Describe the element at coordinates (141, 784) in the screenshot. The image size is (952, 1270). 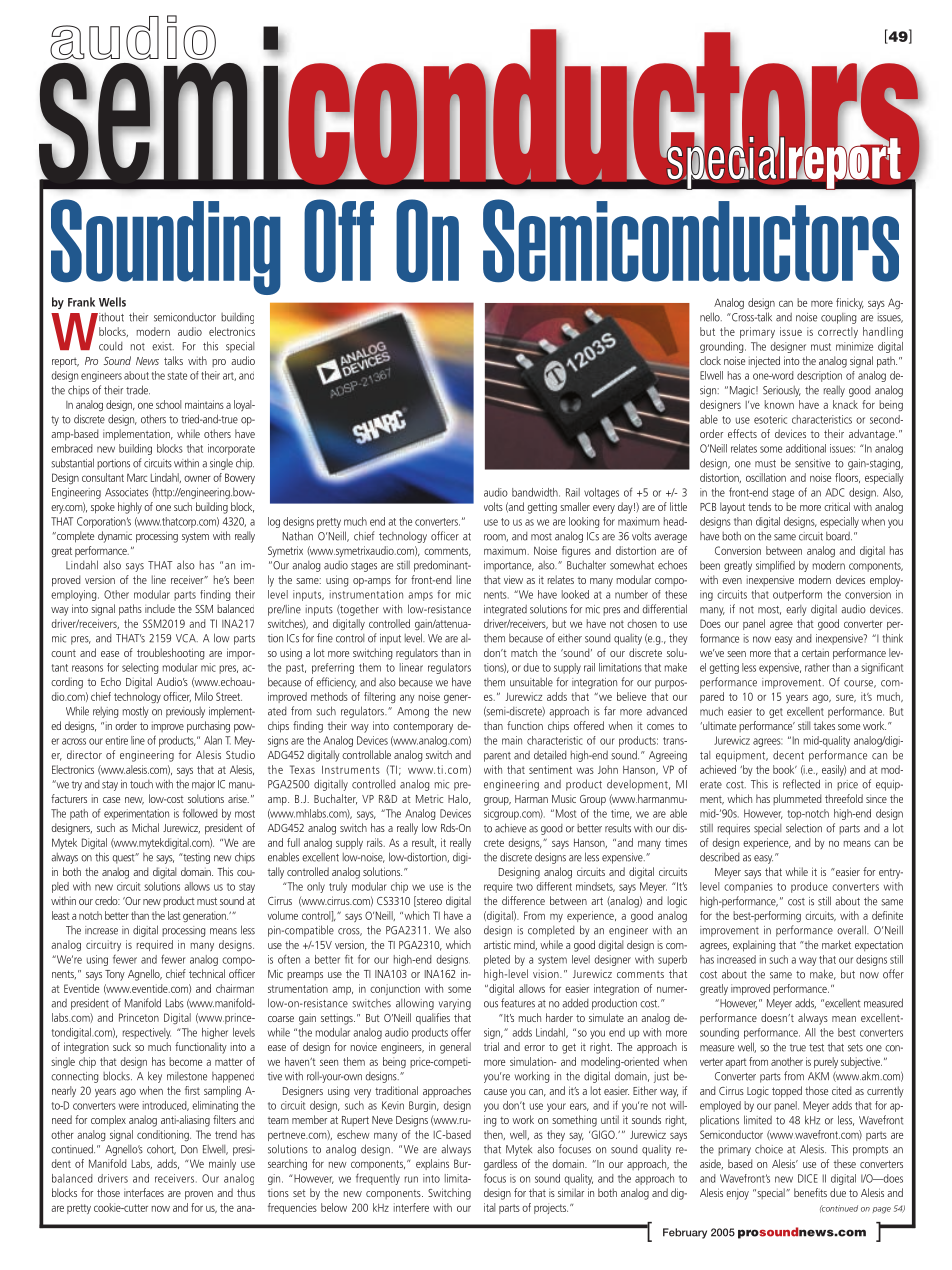
I see `touch` at that location.
